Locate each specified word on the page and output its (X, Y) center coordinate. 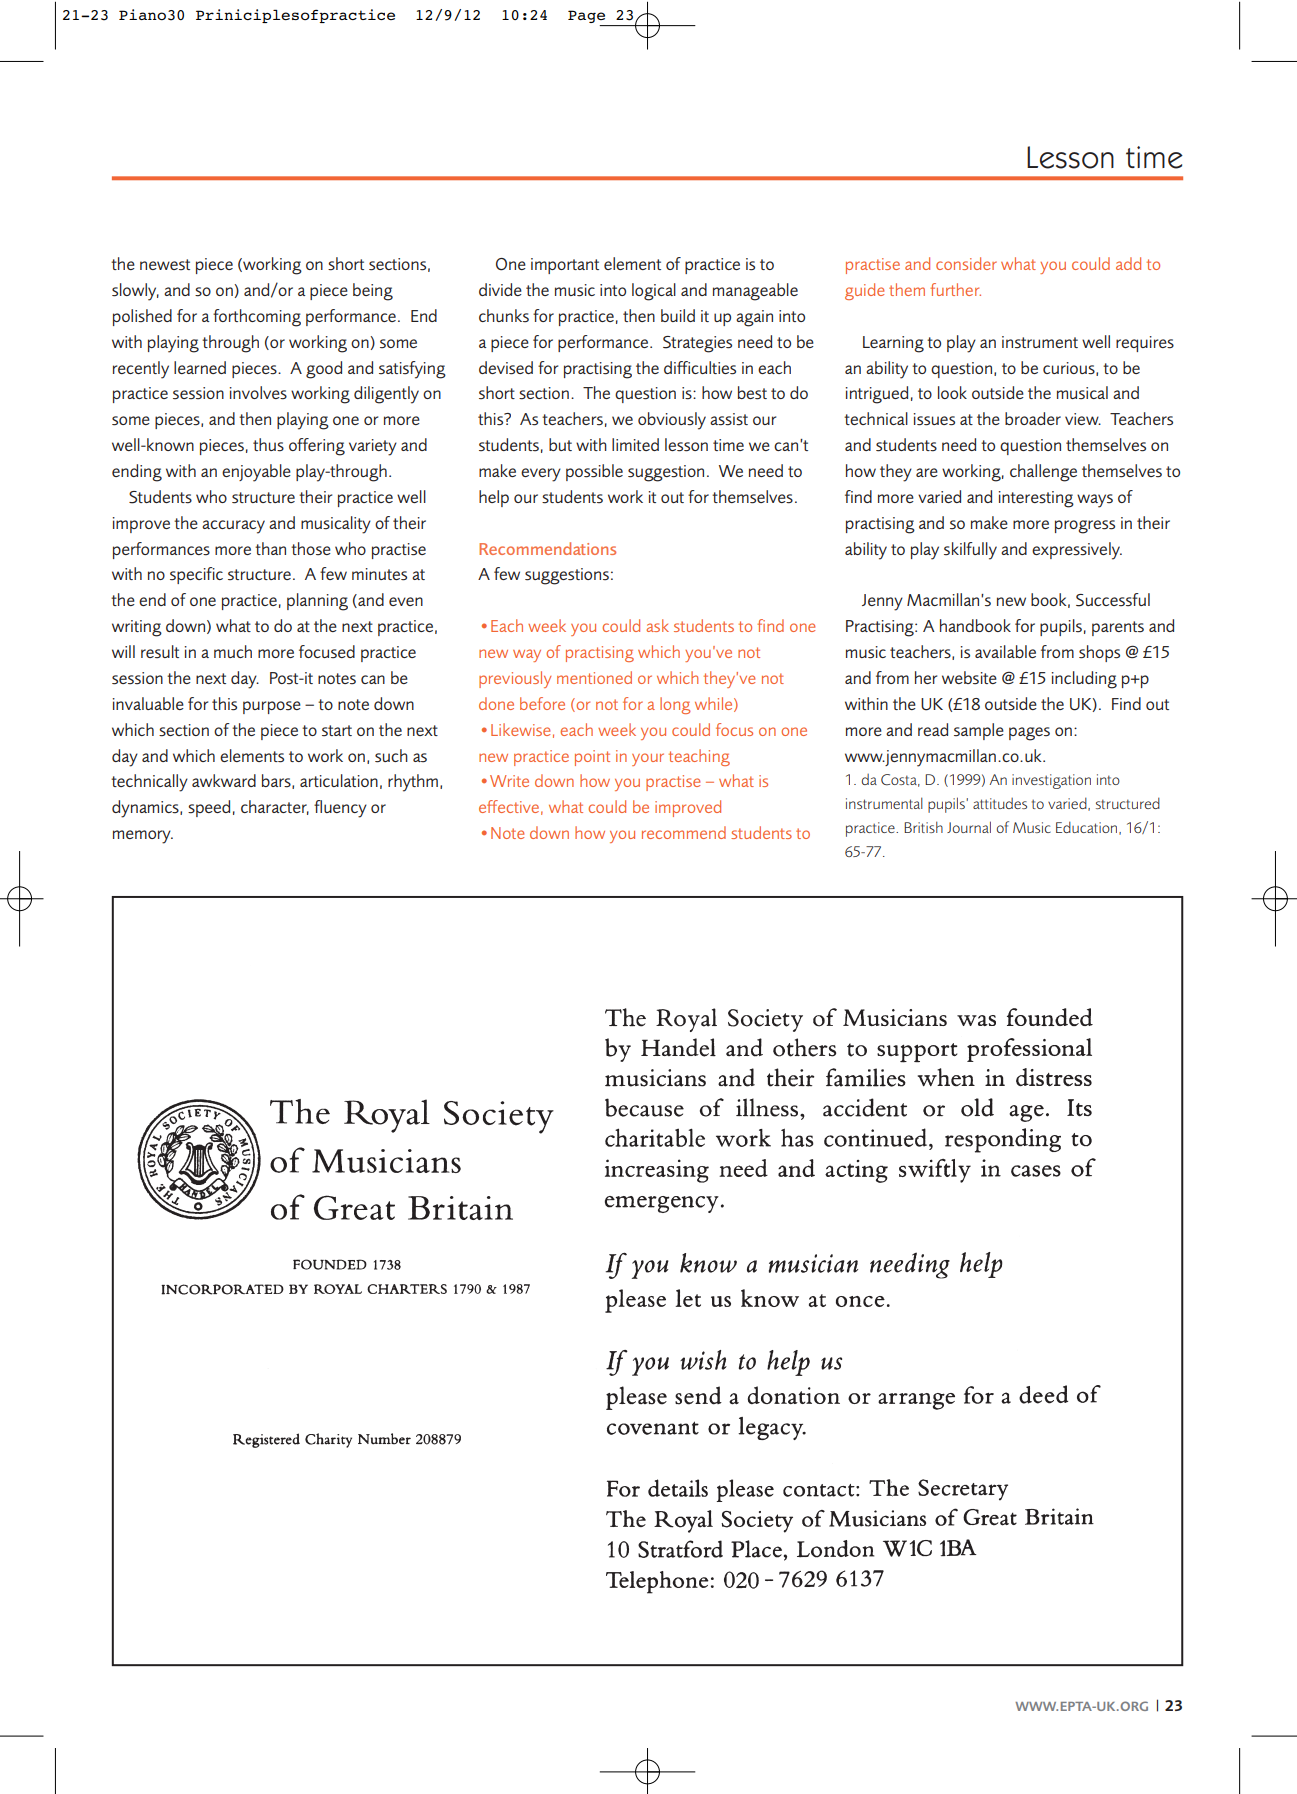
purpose (272, 707)
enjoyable (256, 473)
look (952, 392)
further (955, 289)
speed (209, 808)
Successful (1113, 600)
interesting (1036, 499)
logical (654, 292)
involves (258, 393)
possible (594, 472)
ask (657, 625)
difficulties (700, 368)
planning (317, 602)
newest (165, 264)
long (675, 705)
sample (979, 731)
